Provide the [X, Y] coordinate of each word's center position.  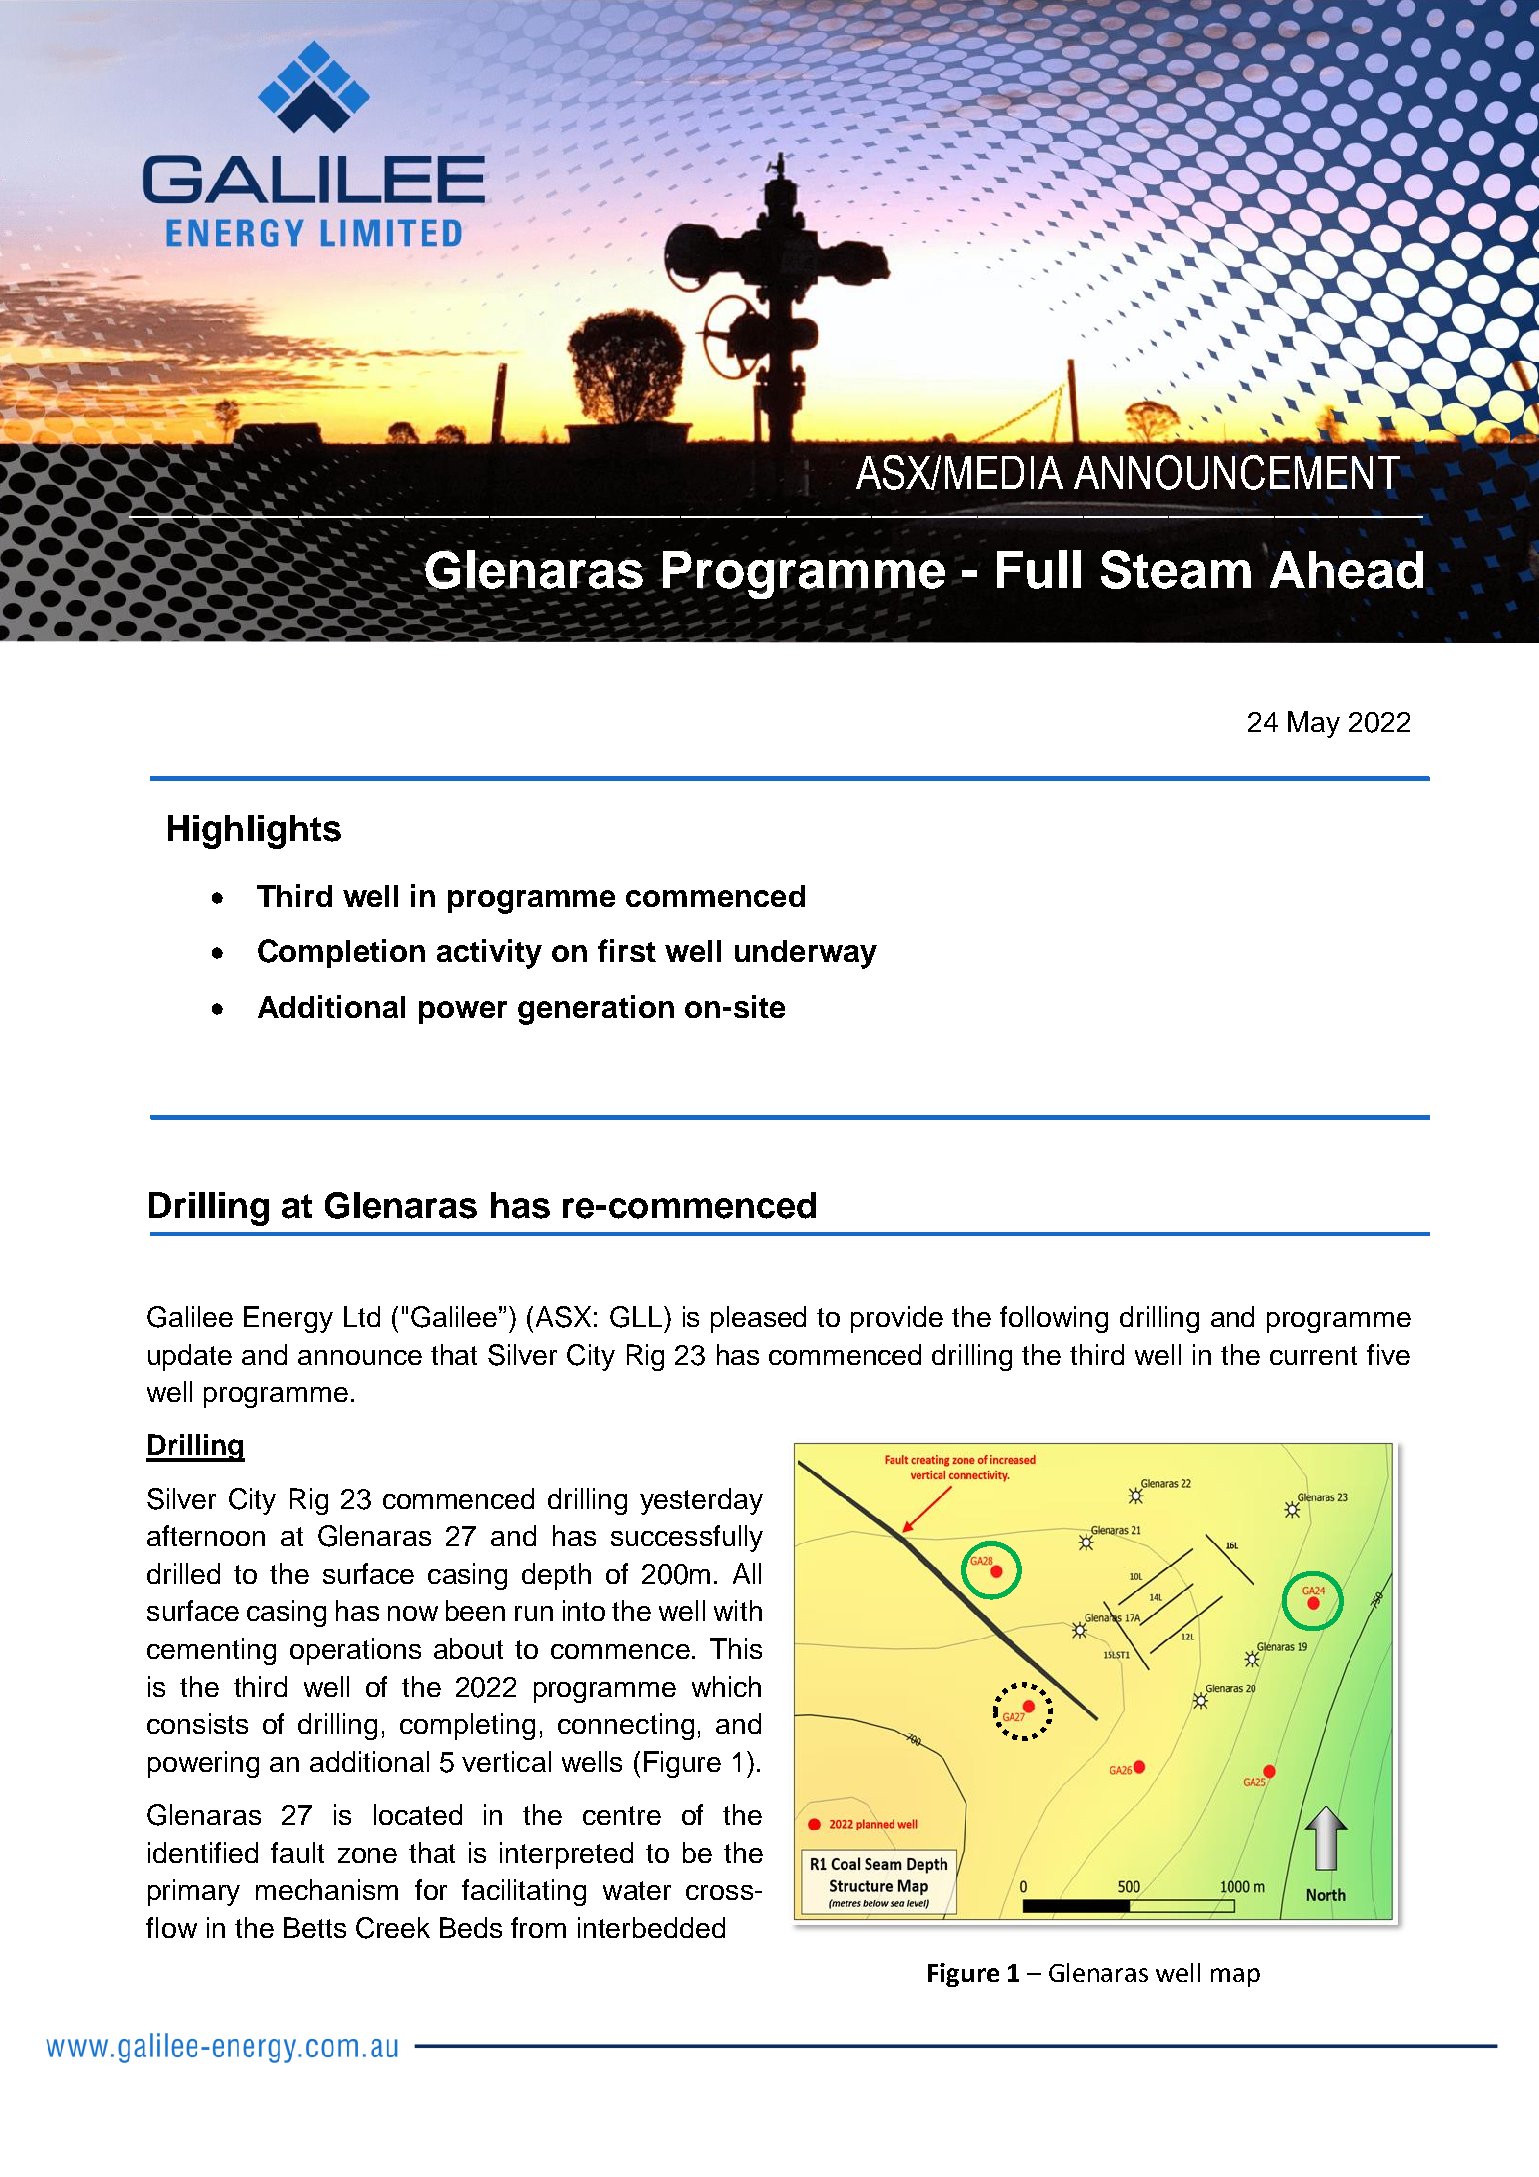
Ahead [1346, 570]
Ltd [362, 1316]
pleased [758, 1319]
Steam [1176, 569]
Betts [315, 1927]
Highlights [254, 832]
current [1313, 1355]
